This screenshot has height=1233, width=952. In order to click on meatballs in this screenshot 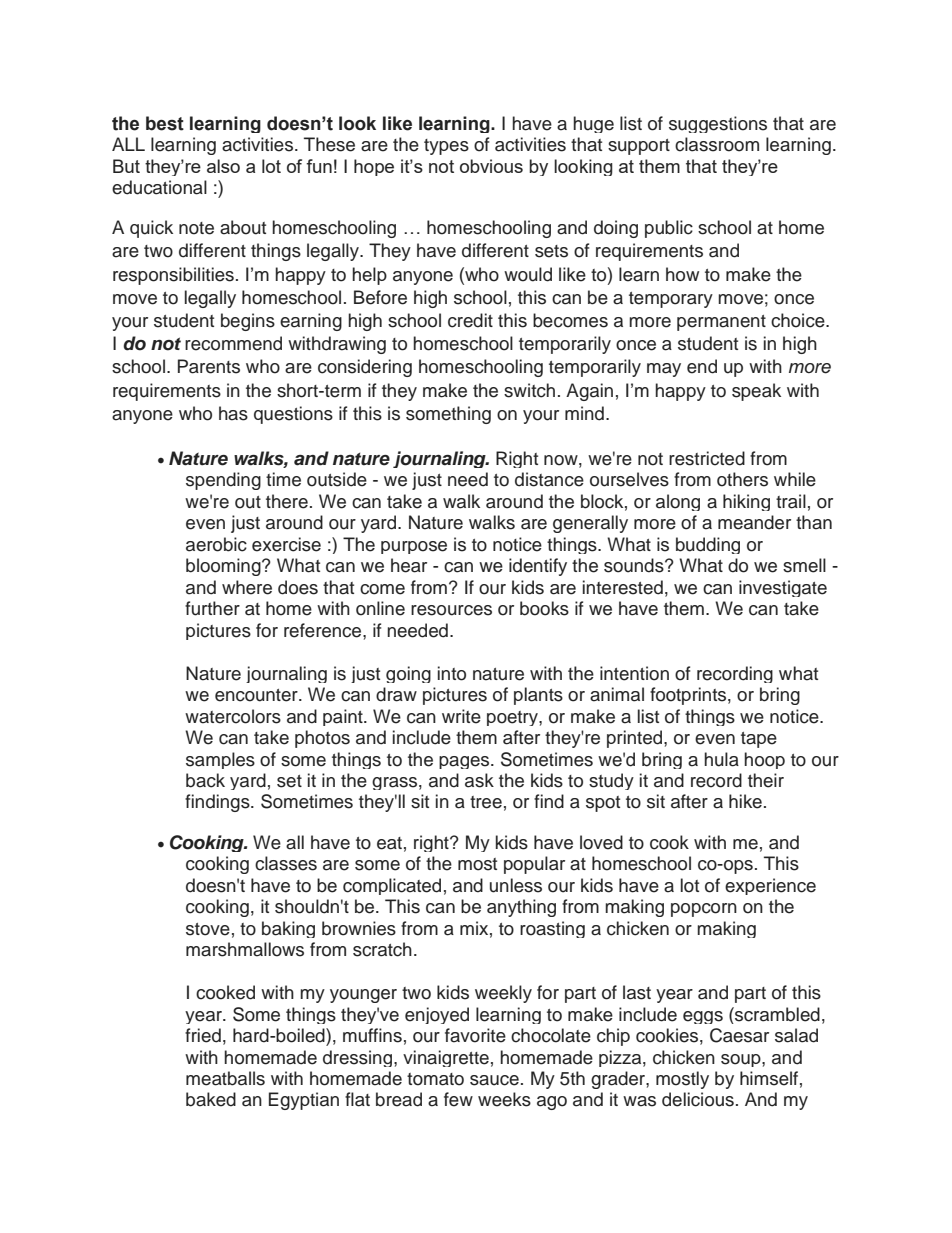, I will do `click(225, 1078)`.
